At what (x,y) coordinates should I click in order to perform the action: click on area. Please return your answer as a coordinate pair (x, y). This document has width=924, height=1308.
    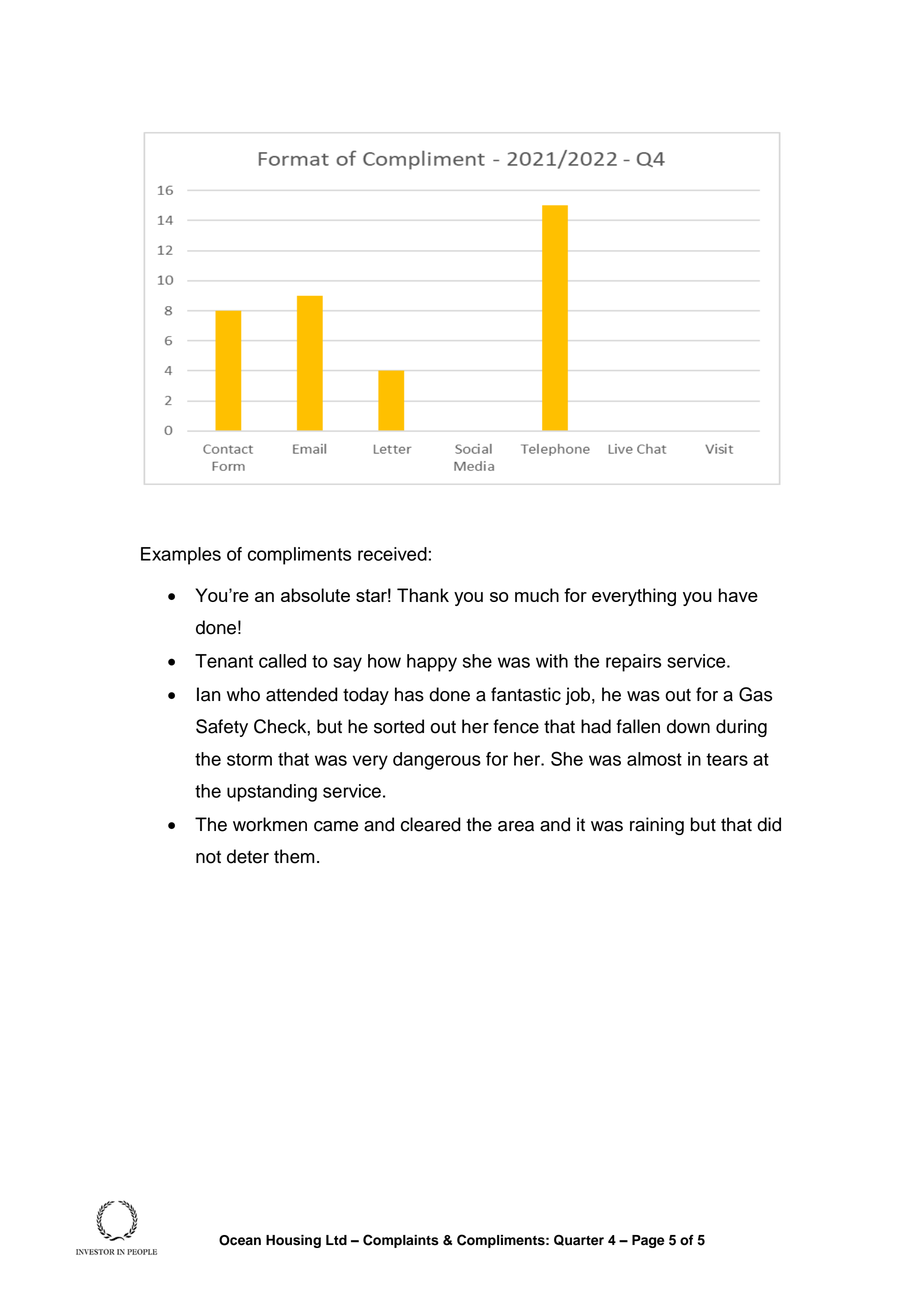
    Looking at the image, I should click on (516, 826).
